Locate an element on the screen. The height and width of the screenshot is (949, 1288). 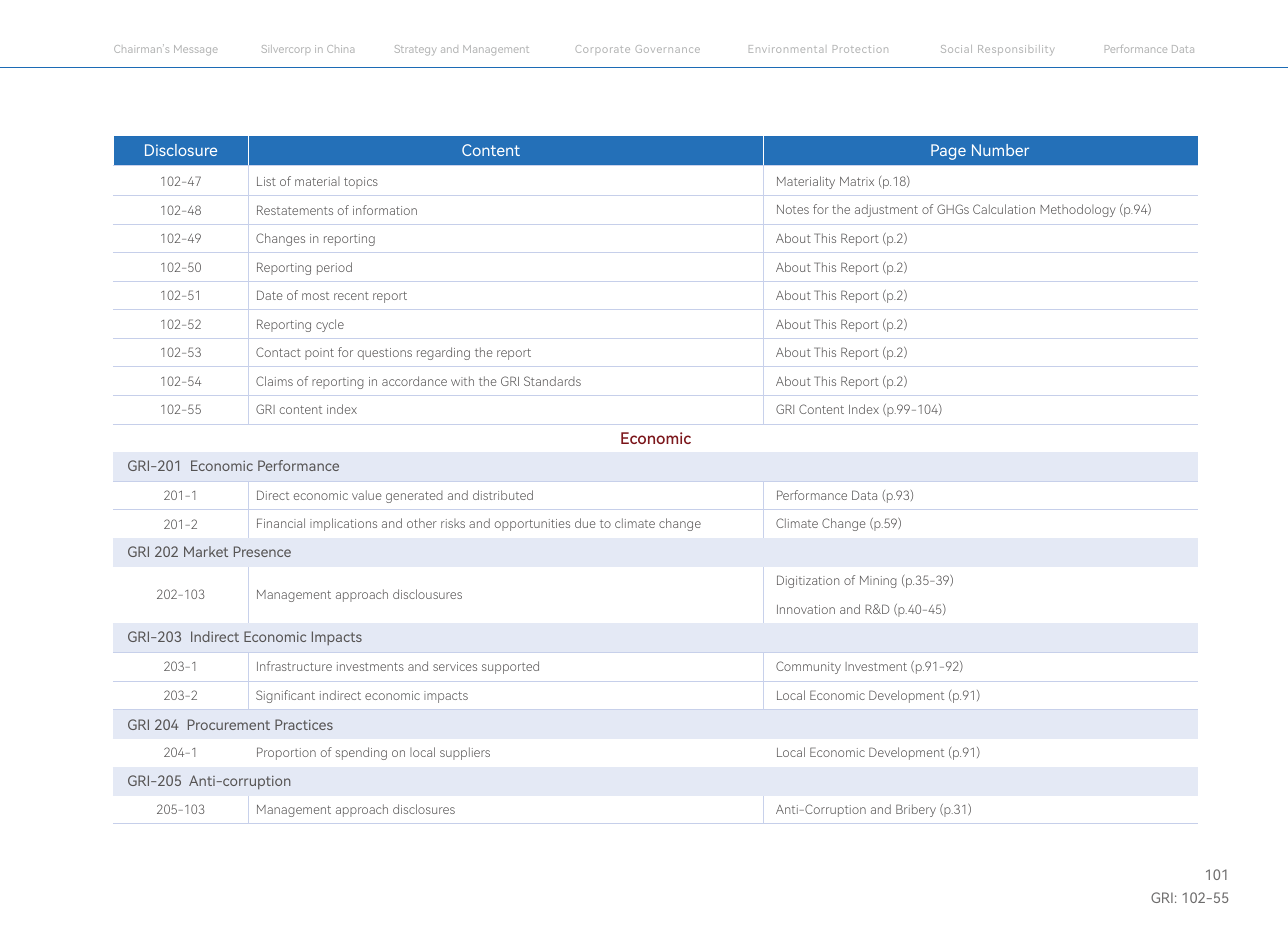
Mining is located at coordinates (878, 582).
